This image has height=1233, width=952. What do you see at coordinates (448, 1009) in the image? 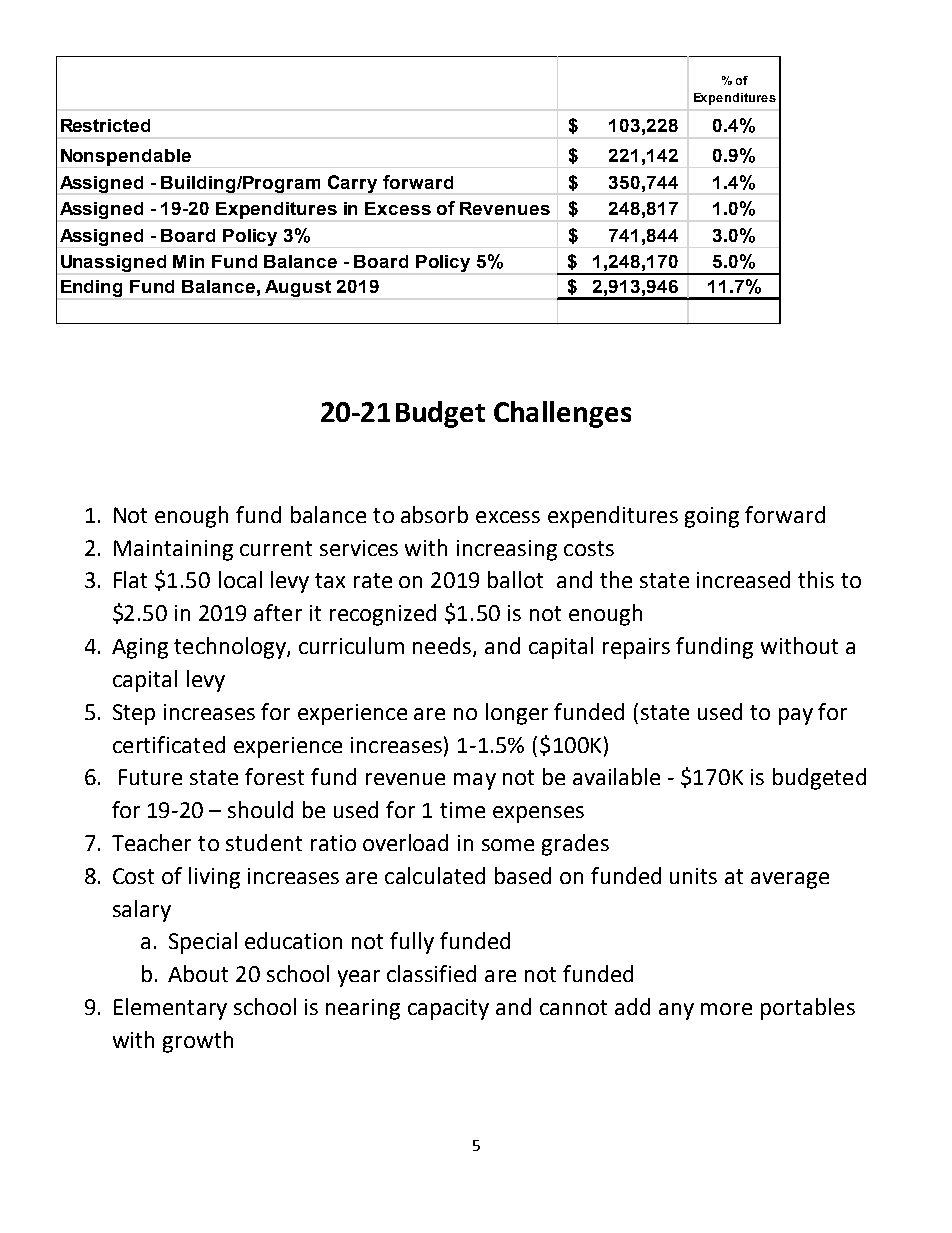
I see `capacity` at bounding box center [448, 1009].
